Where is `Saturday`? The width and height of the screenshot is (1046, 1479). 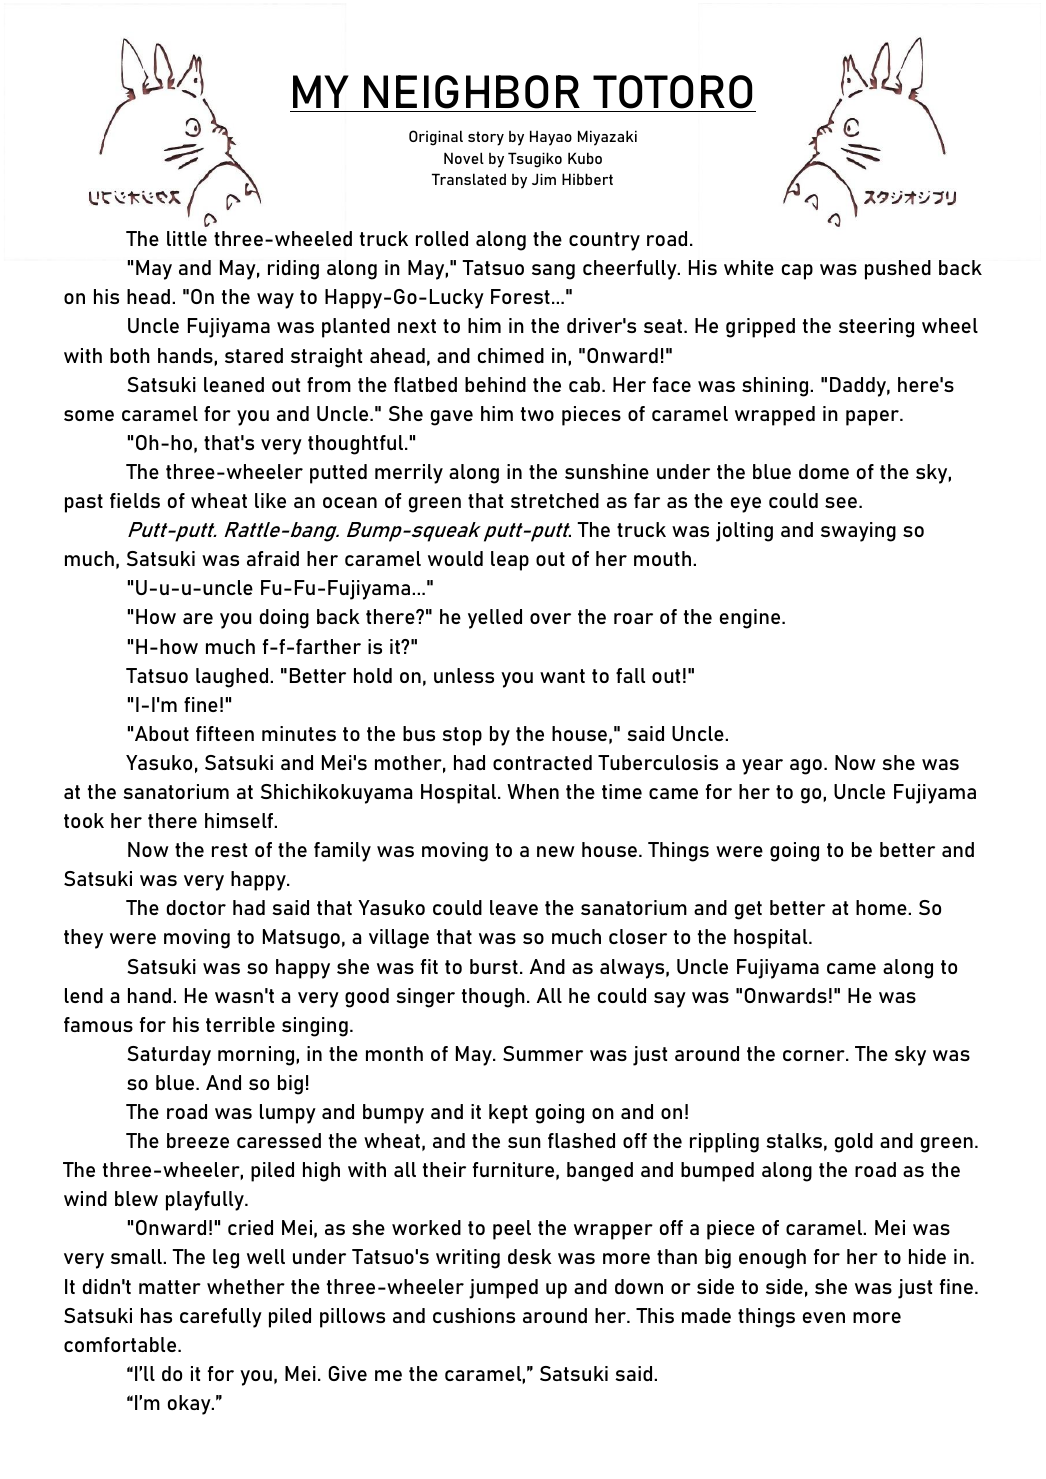
Saturday is located at coordinates (169, 1056).
